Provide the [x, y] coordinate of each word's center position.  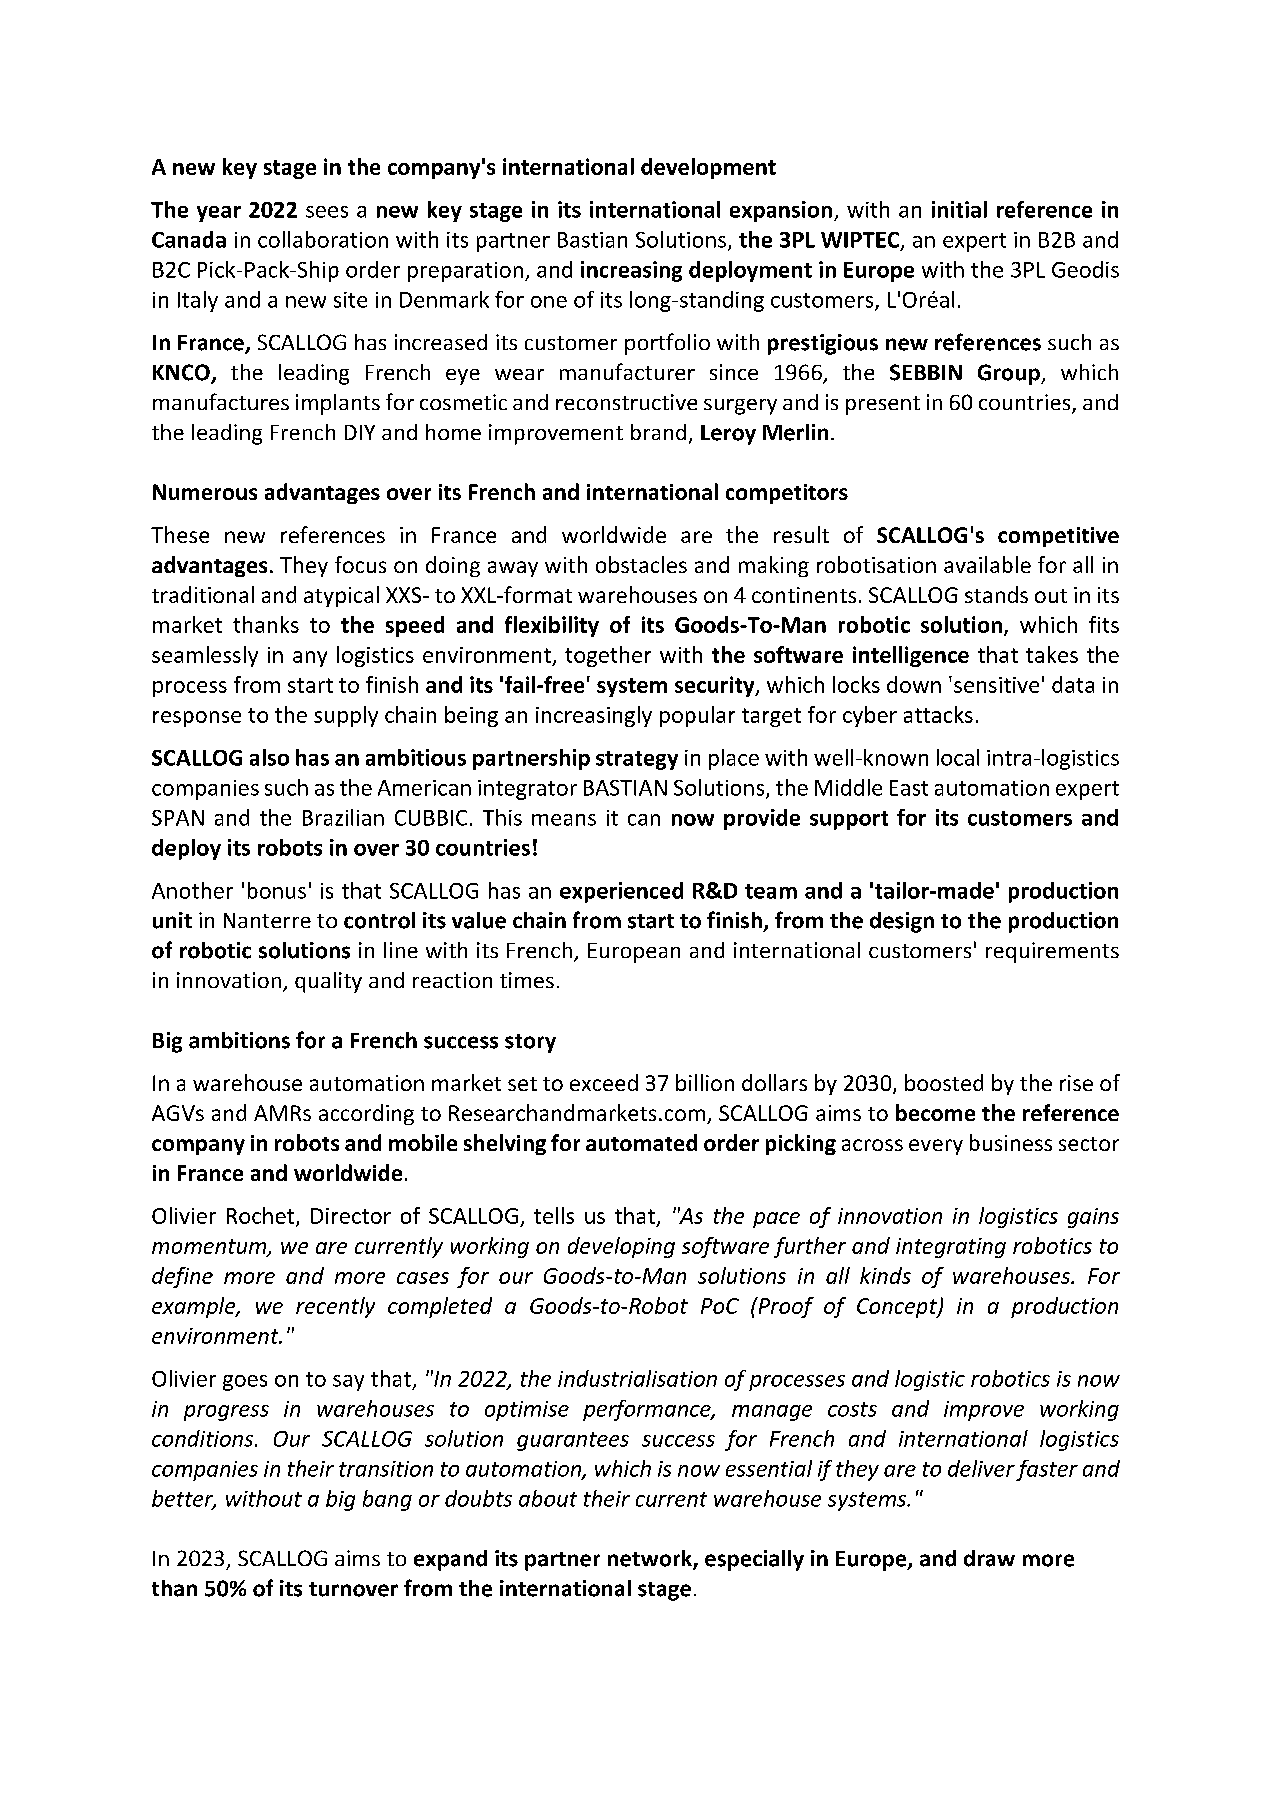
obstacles [641, 564]
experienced [621, 892]
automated [641, 1142]
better [184, 1499]
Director [351, 1216]
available [987, 564]
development [708, 168]
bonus [277, 890]
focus [360, 564]
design [902, 922]
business [1011, 1142]
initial [959, 209]
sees [327, 212]
